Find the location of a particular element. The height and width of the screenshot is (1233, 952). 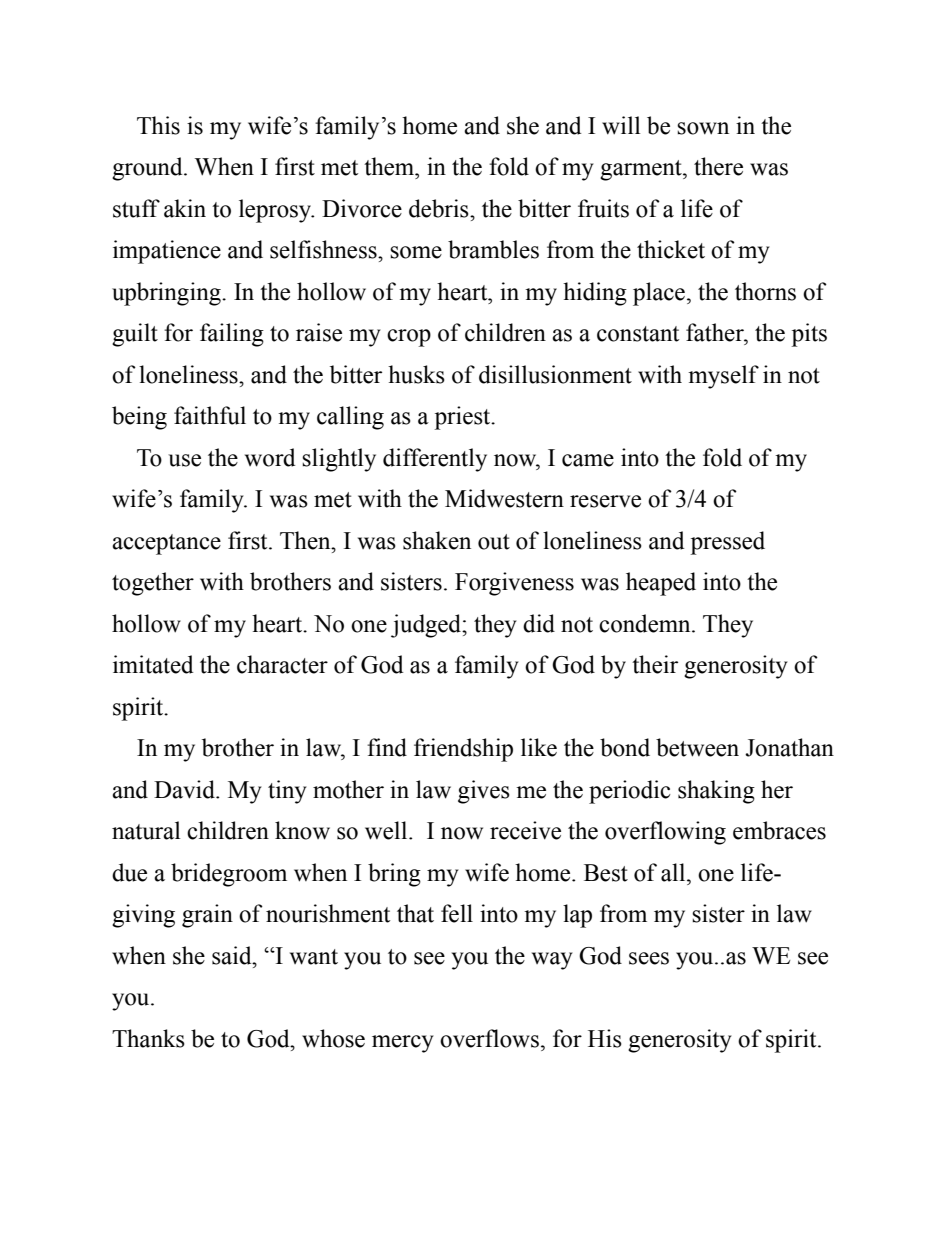

sees is located at coordinates (649, 958).
